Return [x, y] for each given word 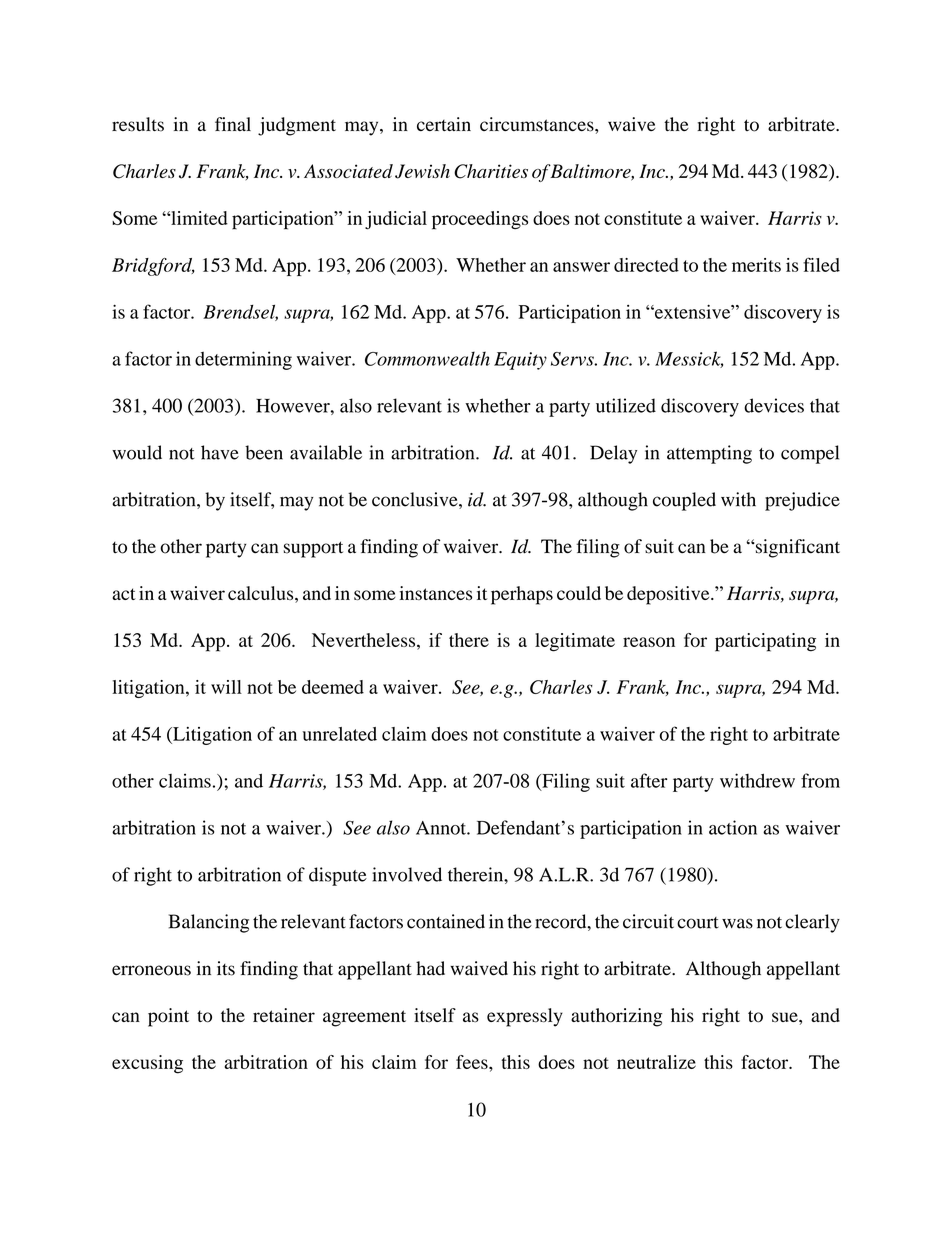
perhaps [522, 595]
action [733, 827]
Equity [520, 361]
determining [243, 360]
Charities [491, 171]
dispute [338, 876]
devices [774, 405]
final [233, 124]
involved [407, 874]
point [168, 1017]
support [313, 549]
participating [765, 642]
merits [756, 265]
